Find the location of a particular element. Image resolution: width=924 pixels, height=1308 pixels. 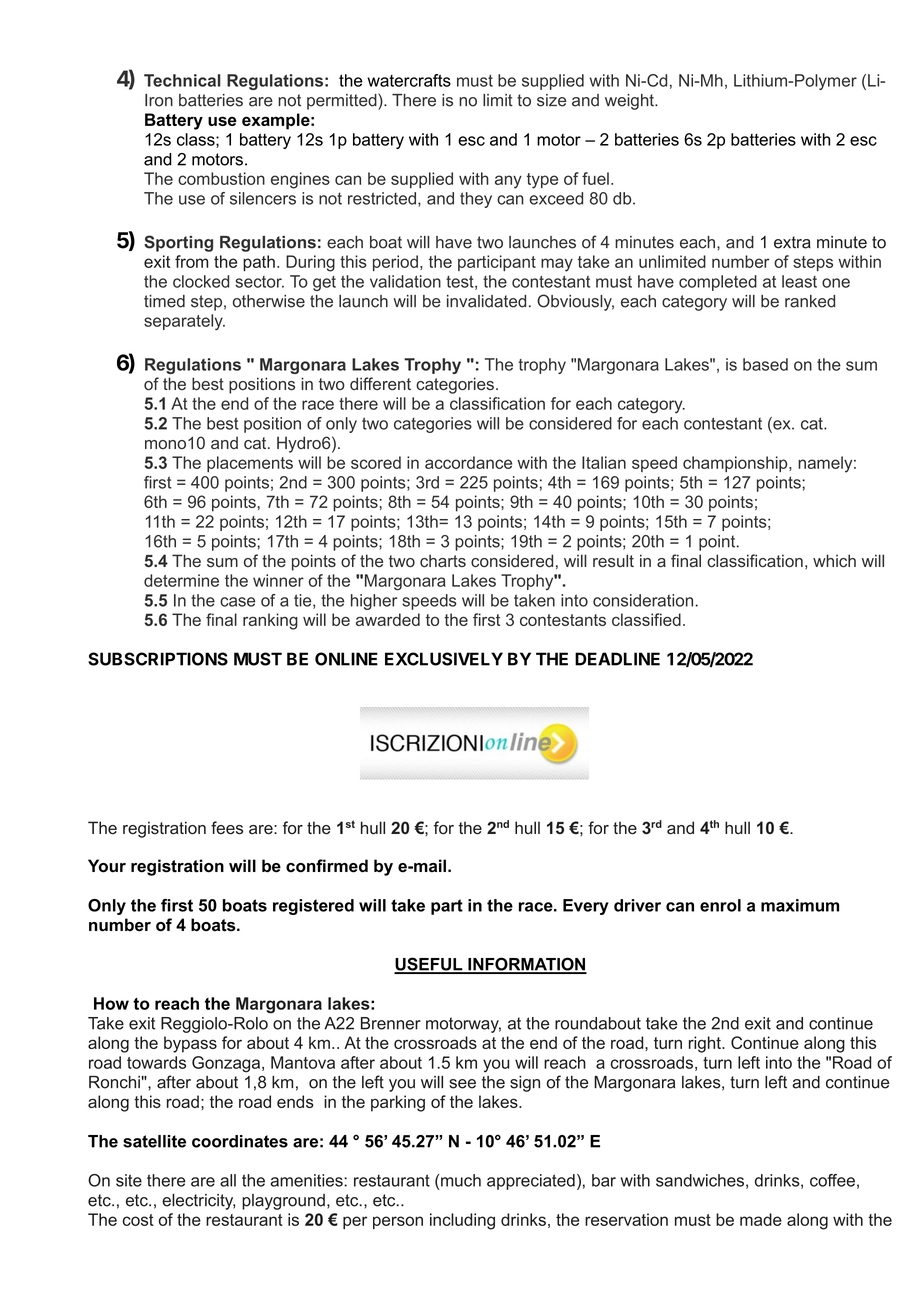

SUBSCRIPTIONS is located at coordinates (158, 659).
